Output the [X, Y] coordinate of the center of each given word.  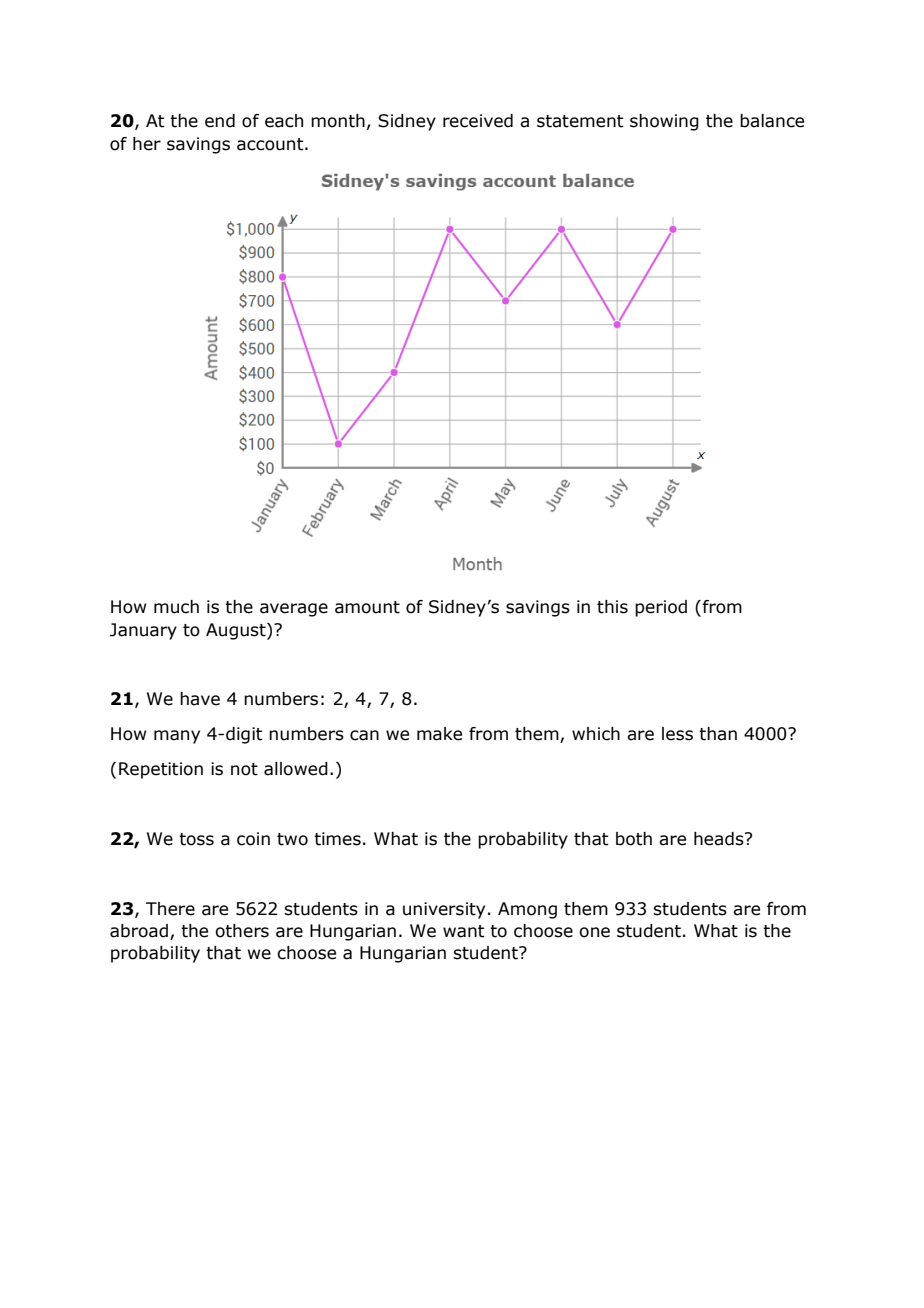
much [176, 607]
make [439, 734]
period [661, 608]
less [677, 734]
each [284, 121]
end [220, 121]
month [338, 121]
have [200, 699]
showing [664, 122]
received [478, 121]
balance [772, 121]
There [170, 909]
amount [367, 607]
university [444, 910]
